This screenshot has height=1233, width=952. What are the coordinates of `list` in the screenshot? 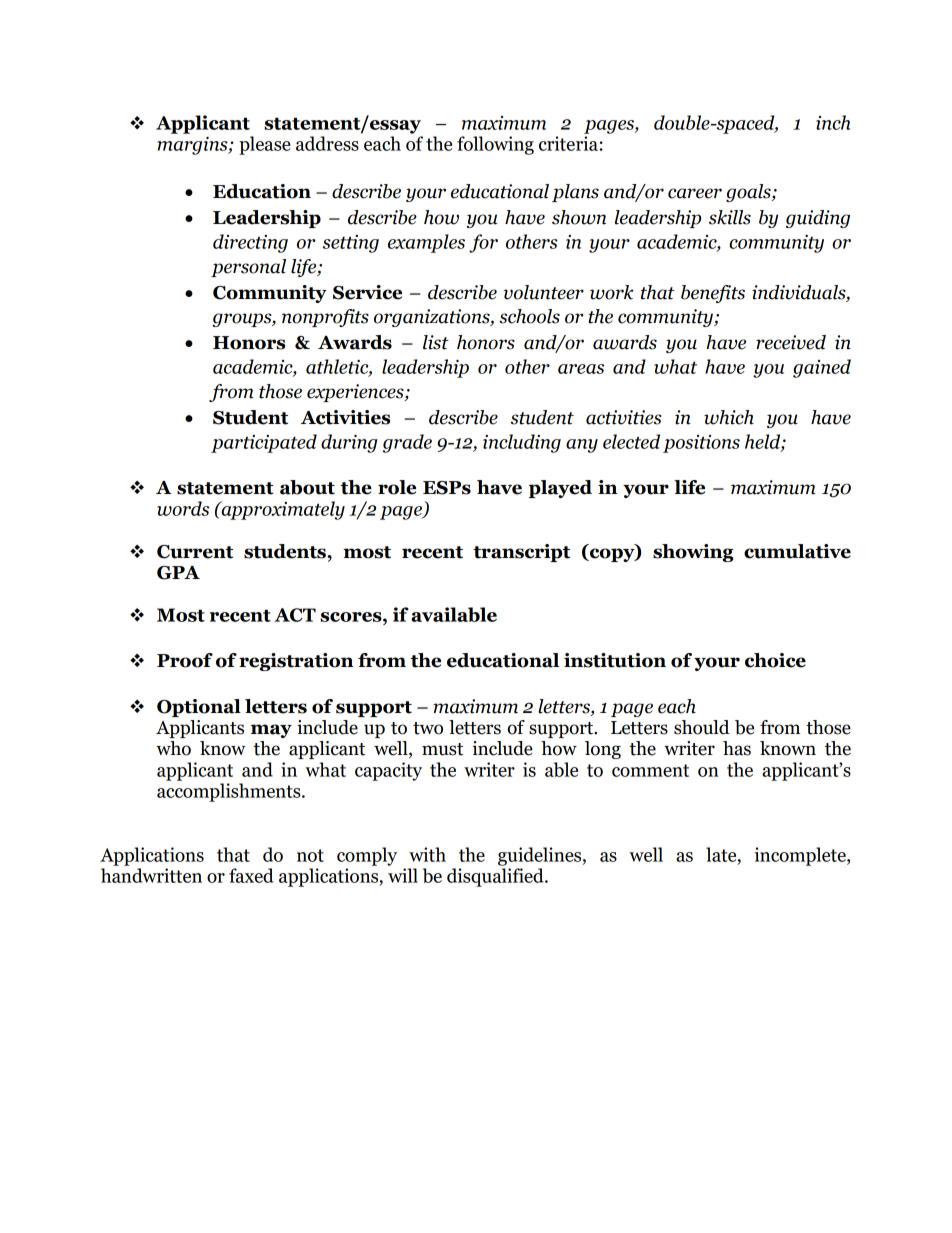 It's located at (436, 342).
